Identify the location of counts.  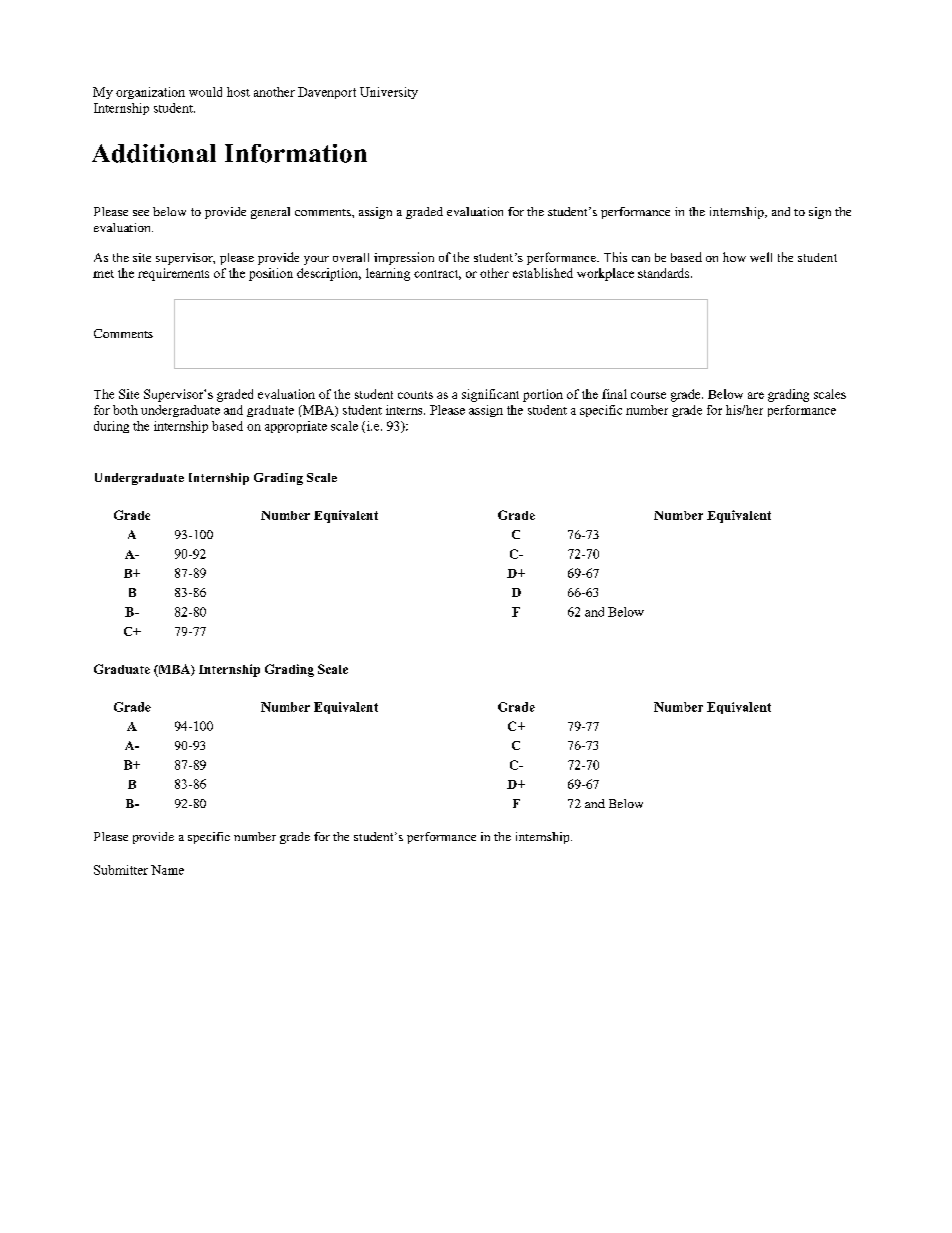
(415, 395).
